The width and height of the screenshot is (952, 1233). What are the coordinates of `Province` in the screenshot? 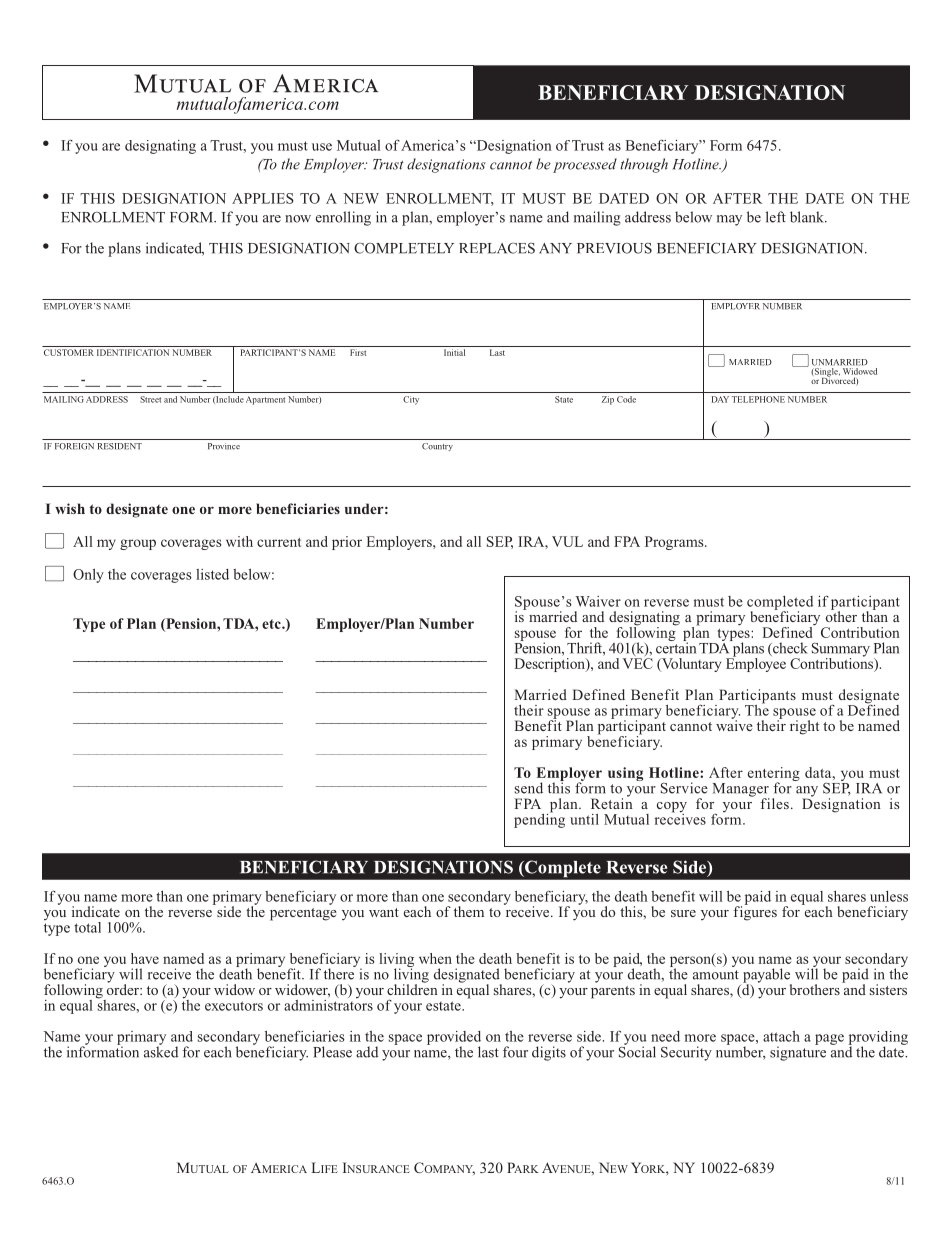 It's located at (224, 446).
